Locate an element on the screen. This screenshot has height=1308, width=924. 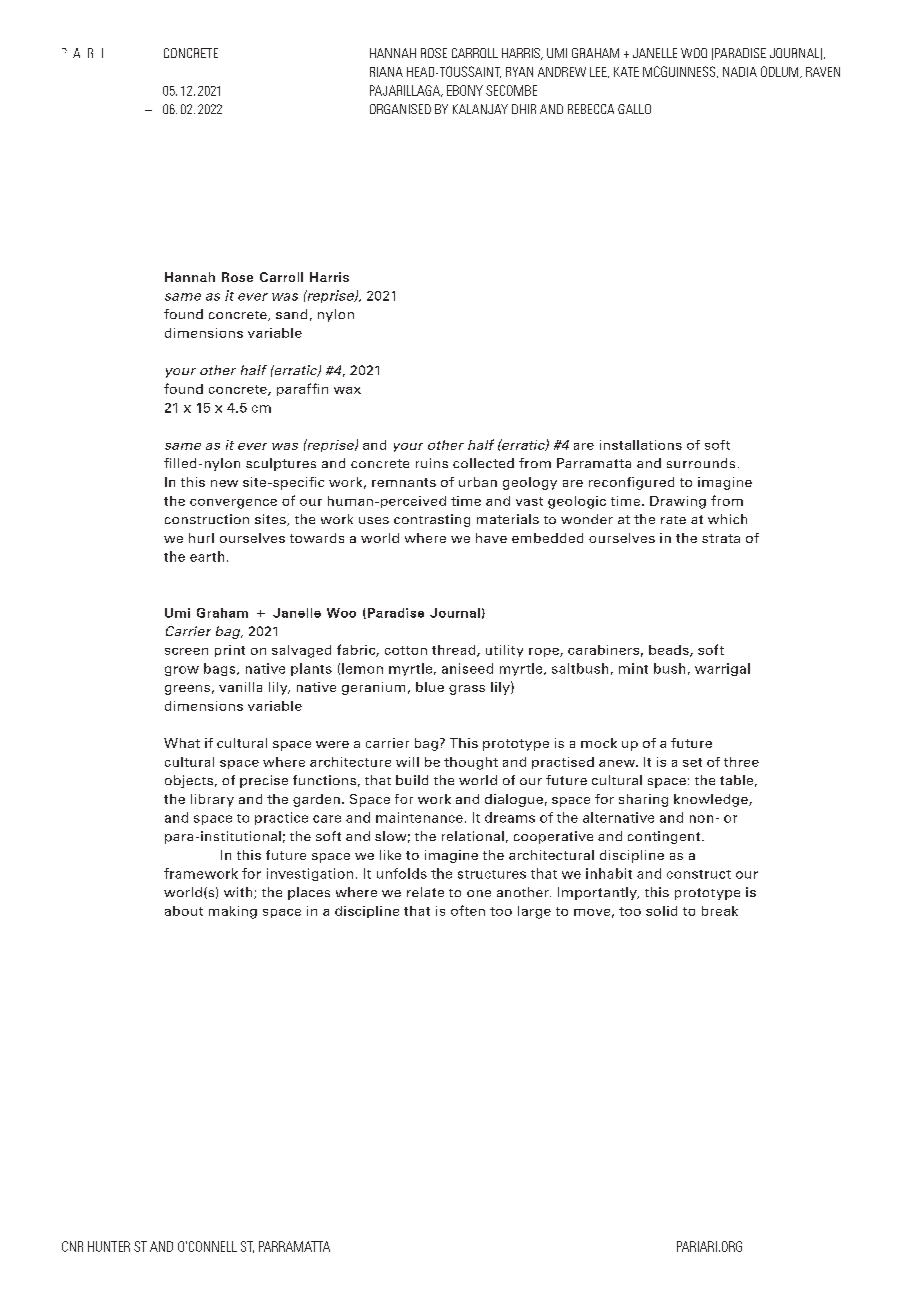
NADIA is located at coordinates (740, 72).
